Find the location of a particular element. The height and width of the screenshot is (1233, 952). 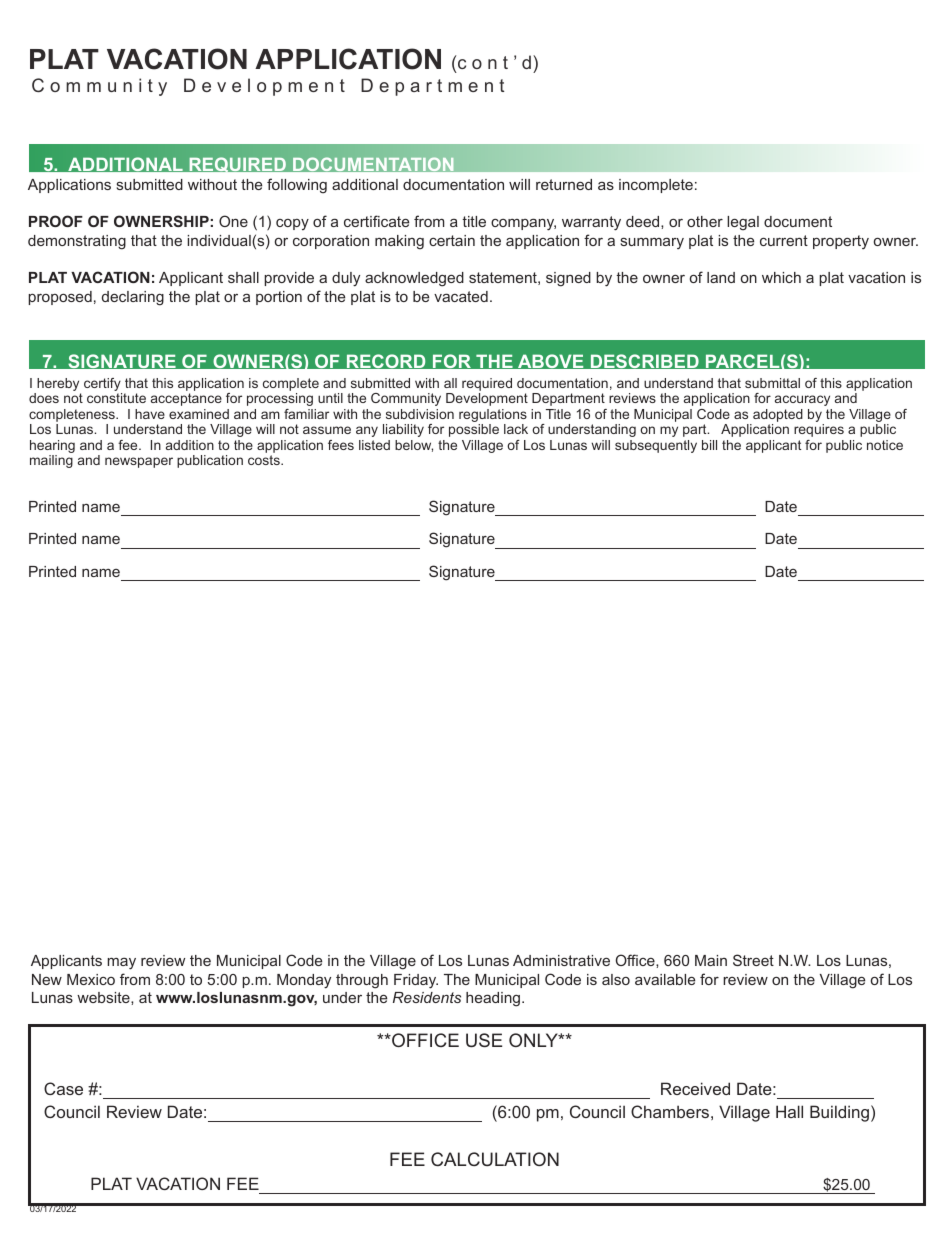

Main is located at coordinates (711, 960).
